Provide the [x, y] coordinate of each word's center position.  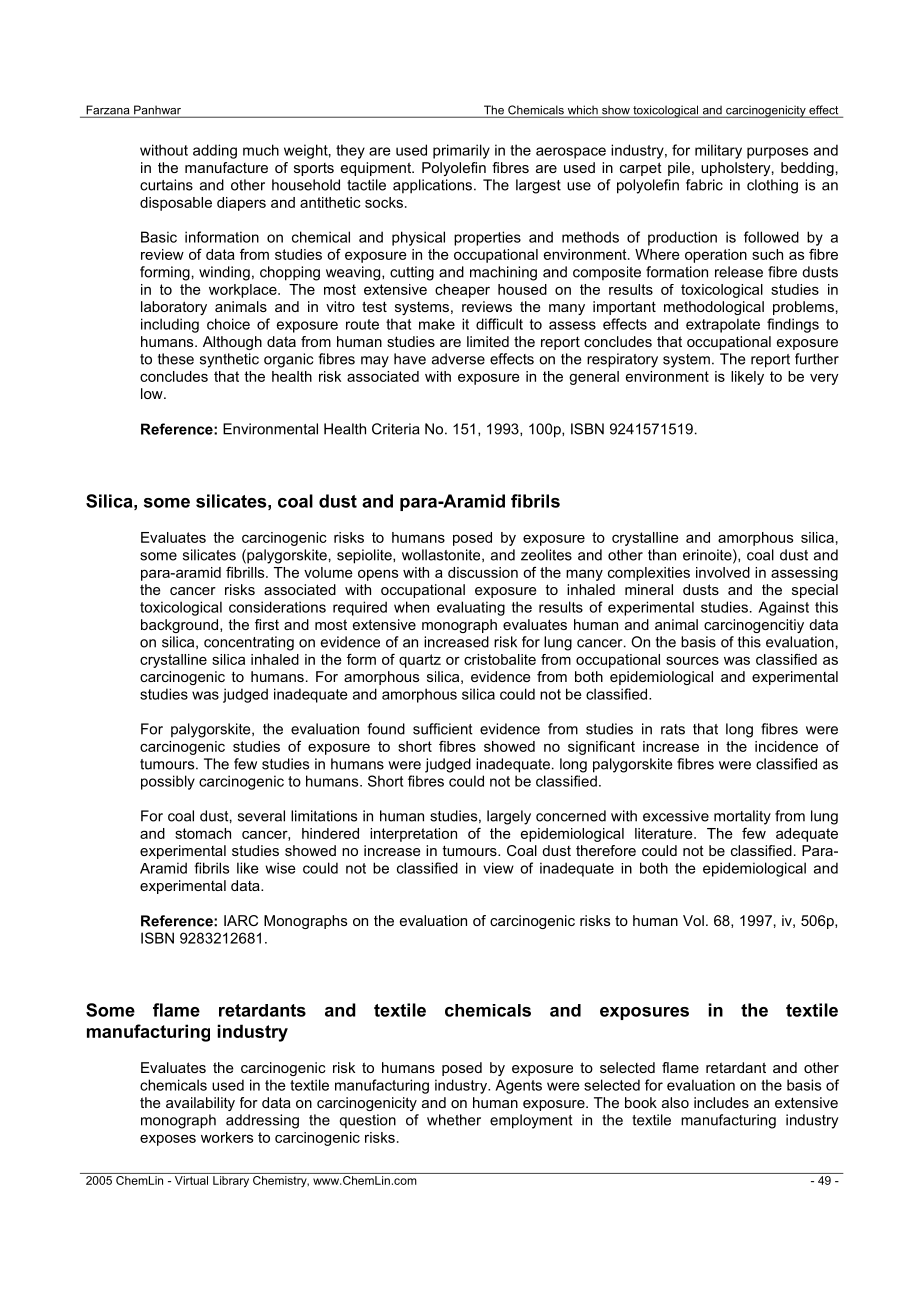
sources [692, 660]
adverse [458, 359]
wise [280, 868]
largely [509, 817]
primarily [461, 151]
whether [454, 1120]
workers [227, 1137]
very [824, 379]
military [718, 151]
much [261, 150]
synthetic [229, 360]
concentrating [249, 643]
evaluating [471, 608]
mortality [742, 817]
